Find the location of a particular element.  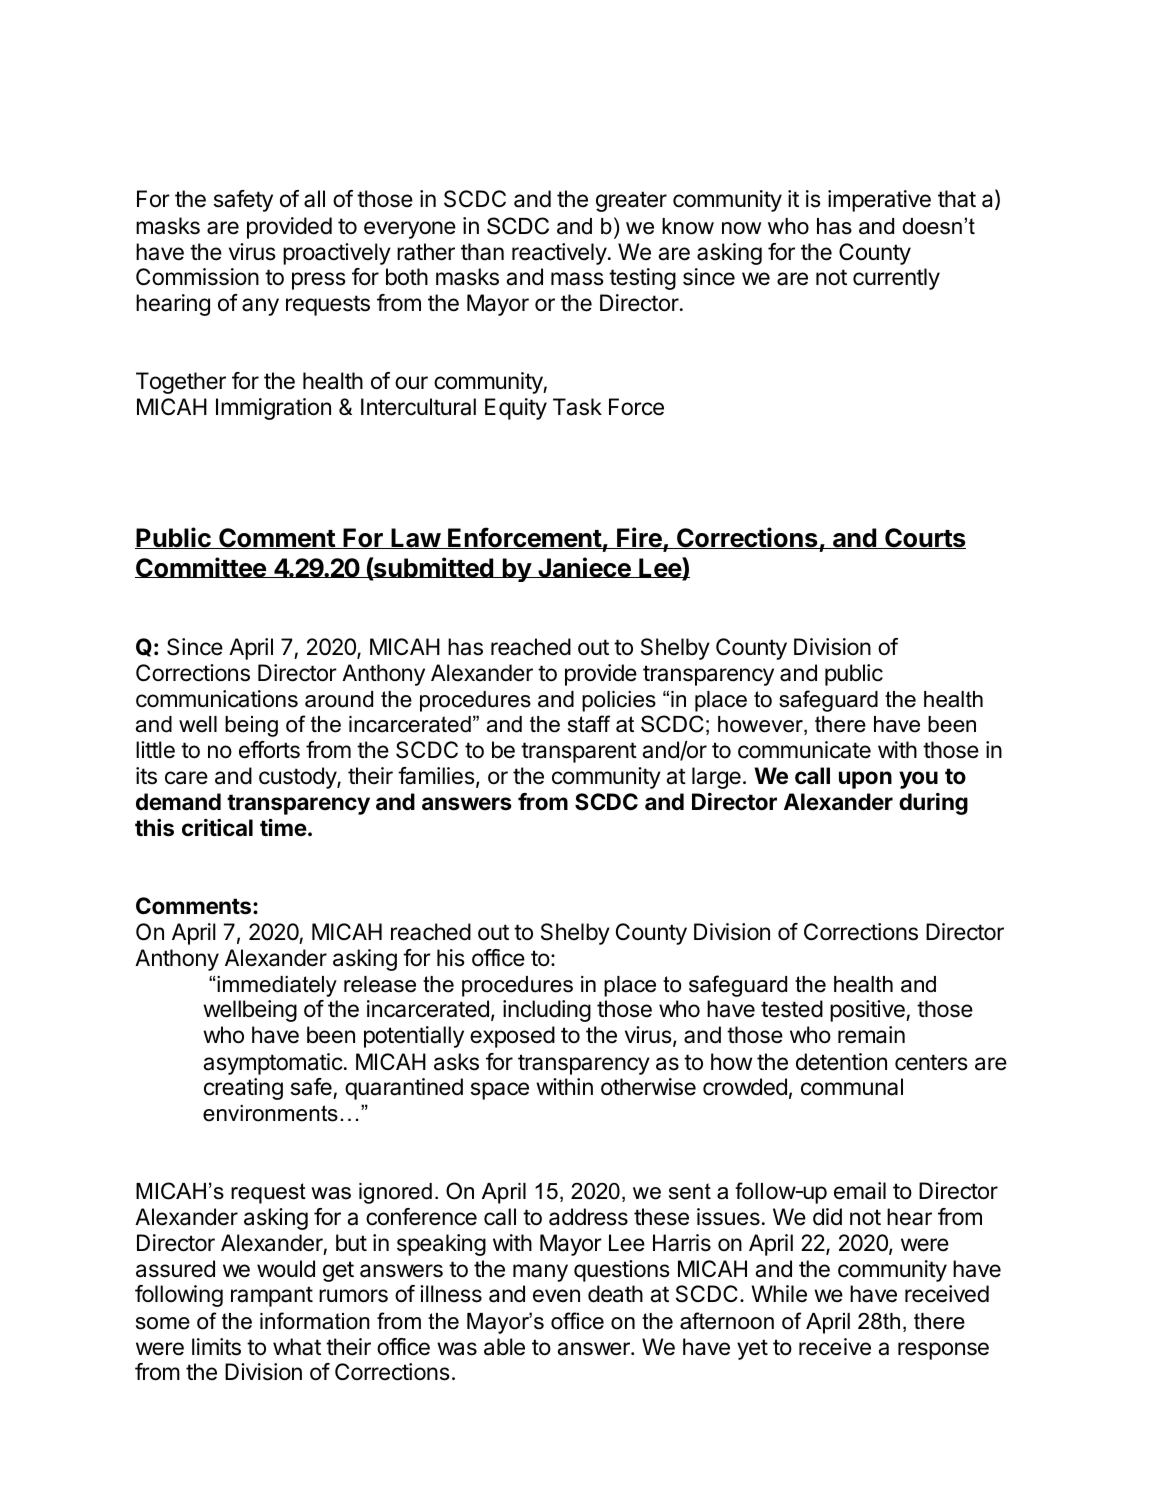

imperative is located at coordinates (879, 201).
